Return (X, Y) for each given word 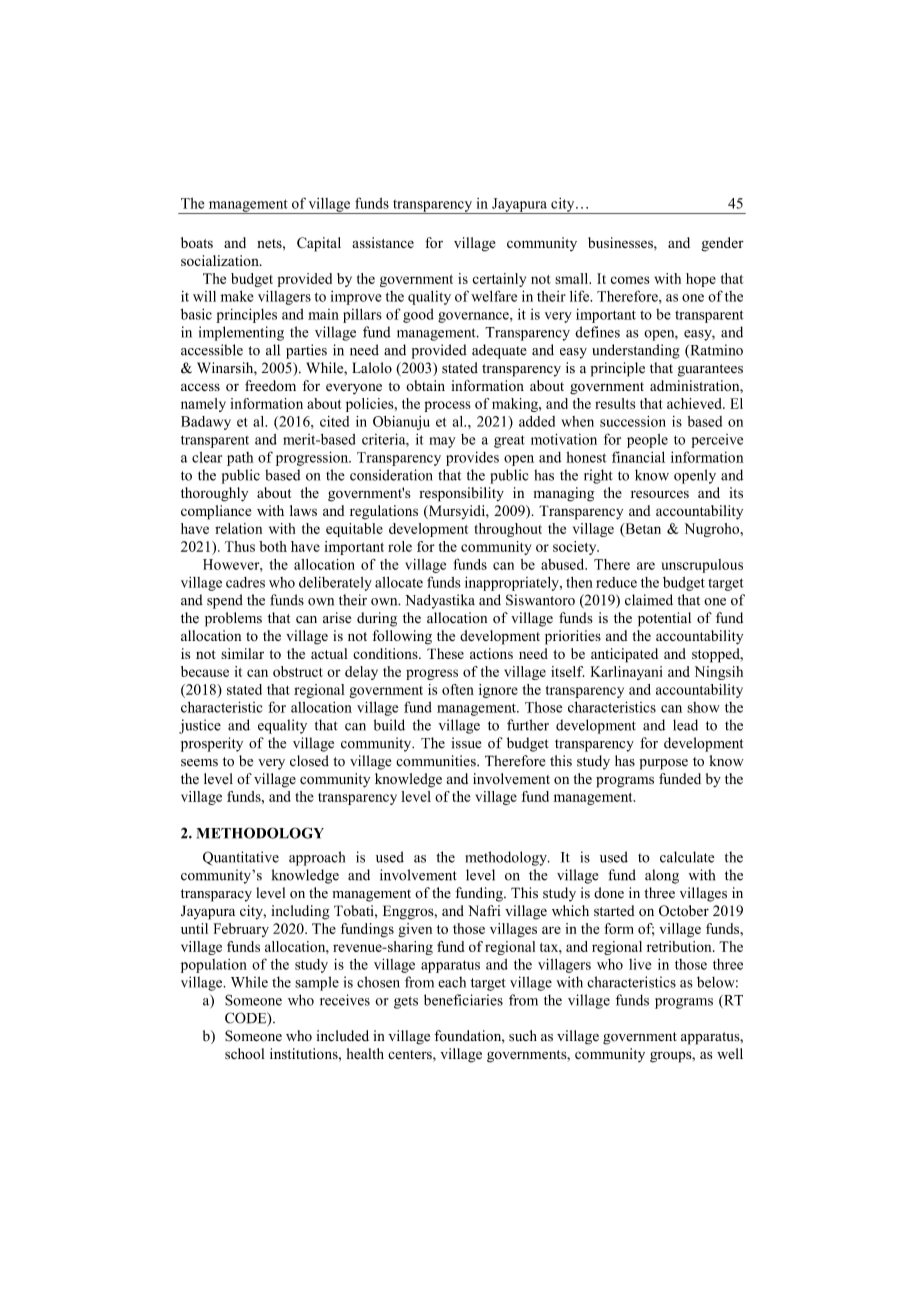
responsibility (461, 494)
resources (660, 494)
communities (437, 761)
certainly (499, 280)
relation (238, 528)
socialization (221, 260)
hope (701, 280)
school (245, 1053)
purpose (663, 764)
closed (309, 761)
